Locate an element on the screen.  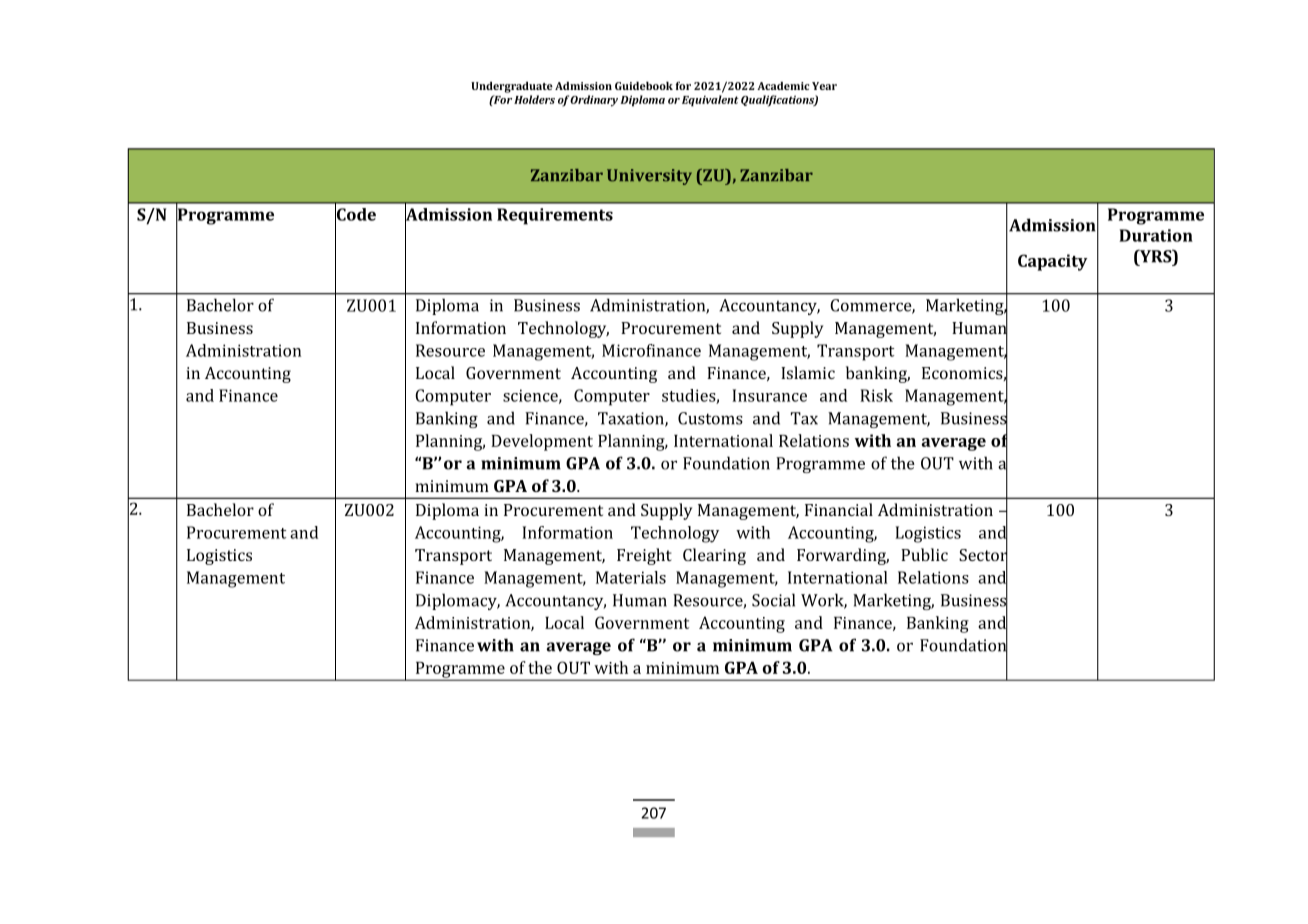
Islamic is located at coordinates (808, 372).
